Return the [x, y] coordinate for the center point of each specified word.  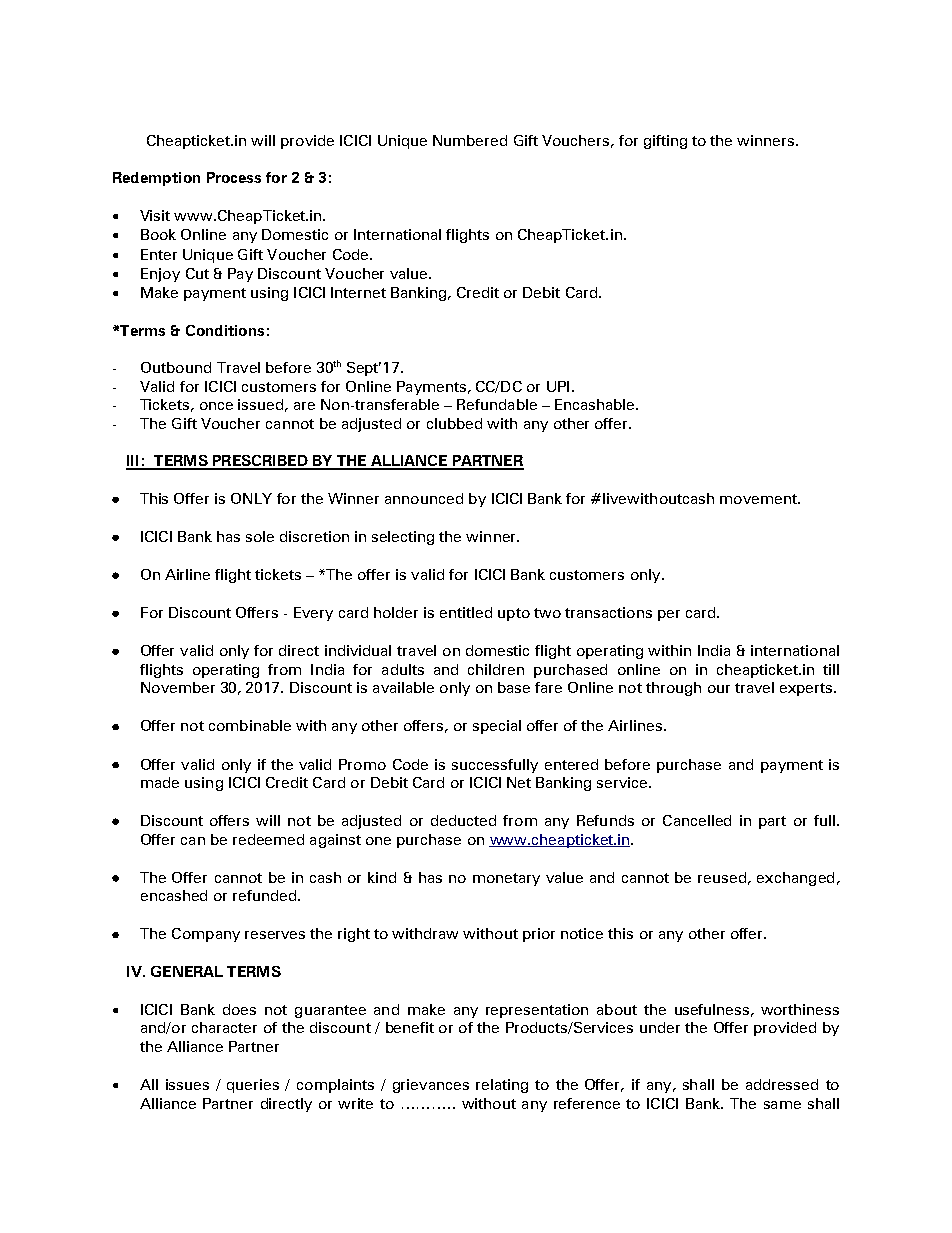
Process [234, 177]
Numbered [470, 140]
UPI [558, 386]
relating [502, 1086]
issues [187, 1084]
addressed [782, 1084]
